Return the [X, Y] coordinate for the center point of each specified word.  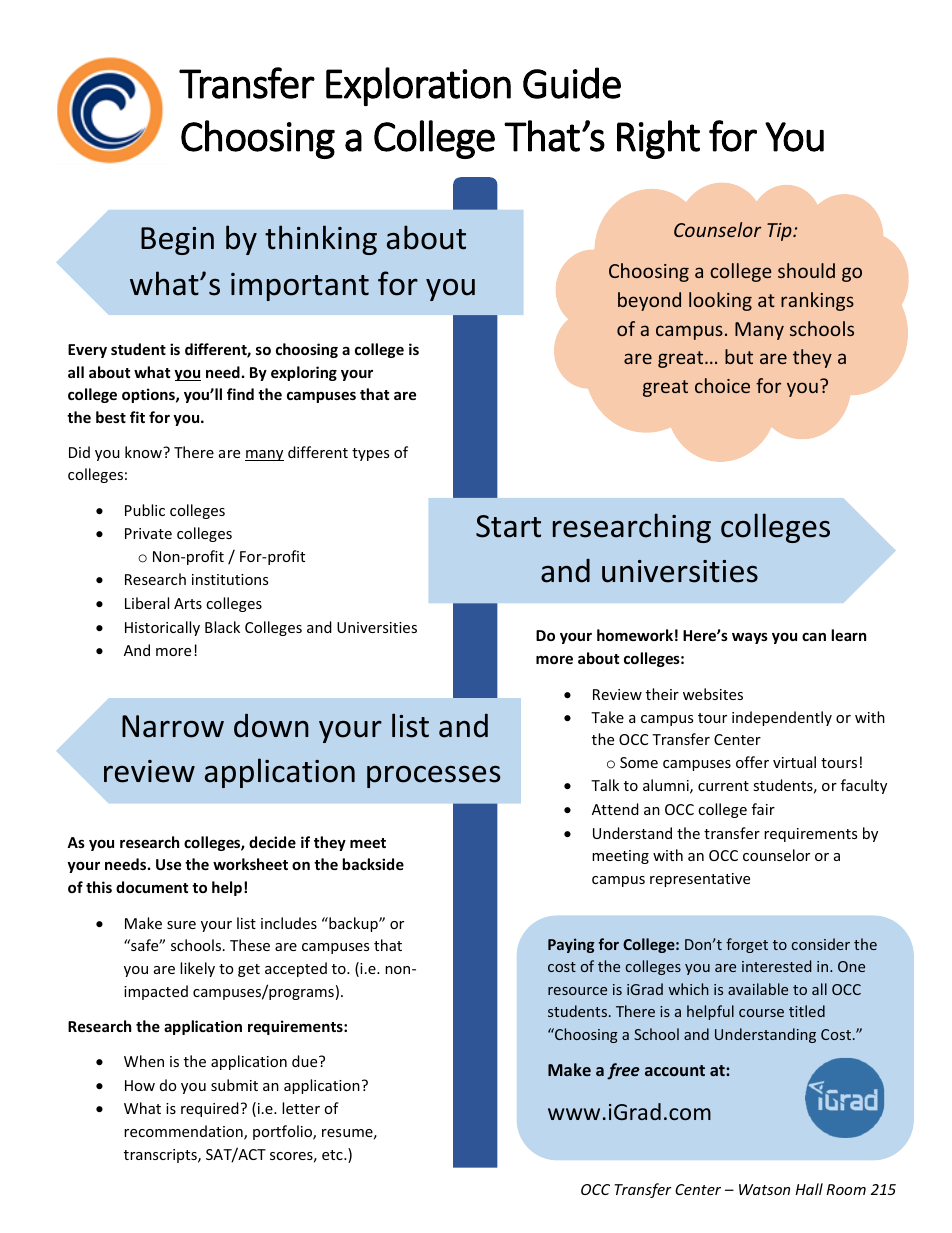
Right [658, 139]
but [739, 356]
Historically [162, 628]
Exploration [418, 86]
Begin [177, 241]
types [370, 454]
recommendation [184, 1132]
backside [373, 864]
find [240, 394]
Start [508, 526]
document [152, 887]
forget [747, 945]
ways [750, 638]
